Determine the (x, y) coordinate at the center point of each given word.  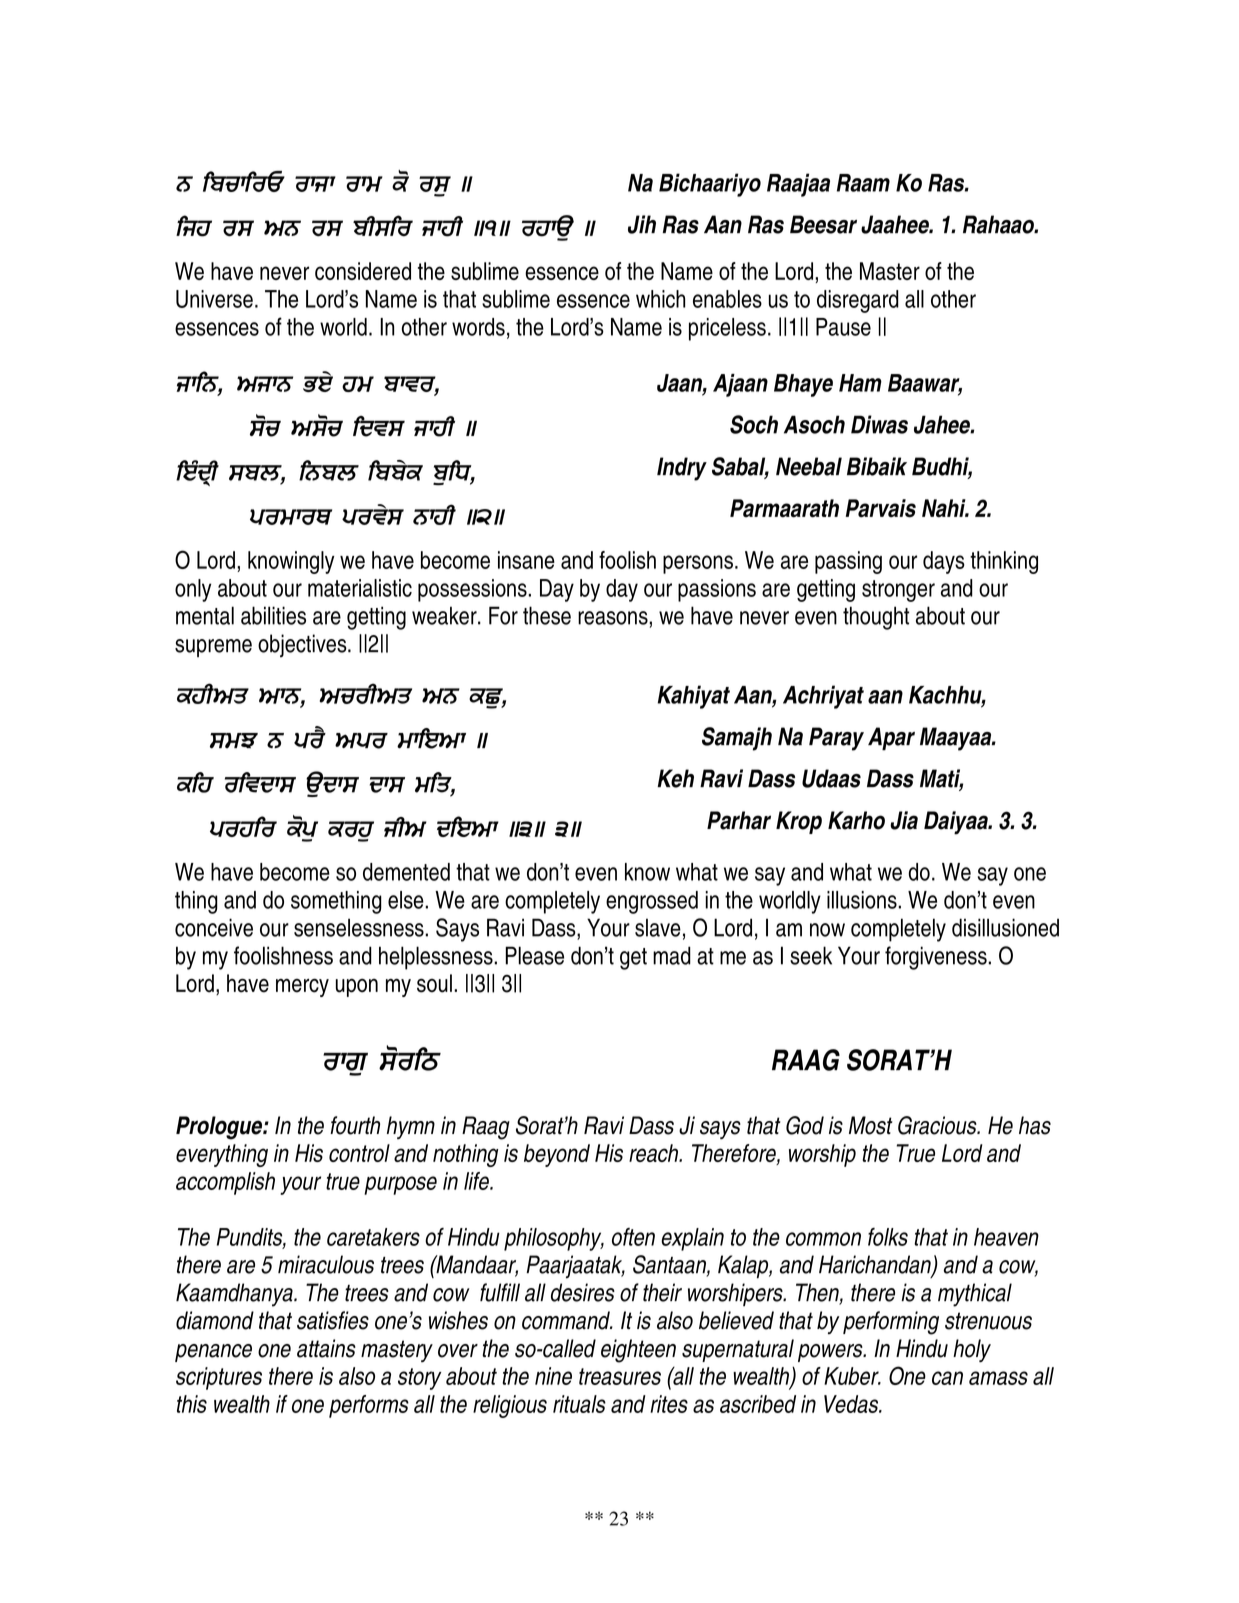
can (947, 1378)
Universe (214, 299)
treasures (620, 1376)
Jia (904, 820)
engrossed (652, 902)
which (660, 299)
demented (406, 872)
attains (326, 1348)
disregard (858, 301)
